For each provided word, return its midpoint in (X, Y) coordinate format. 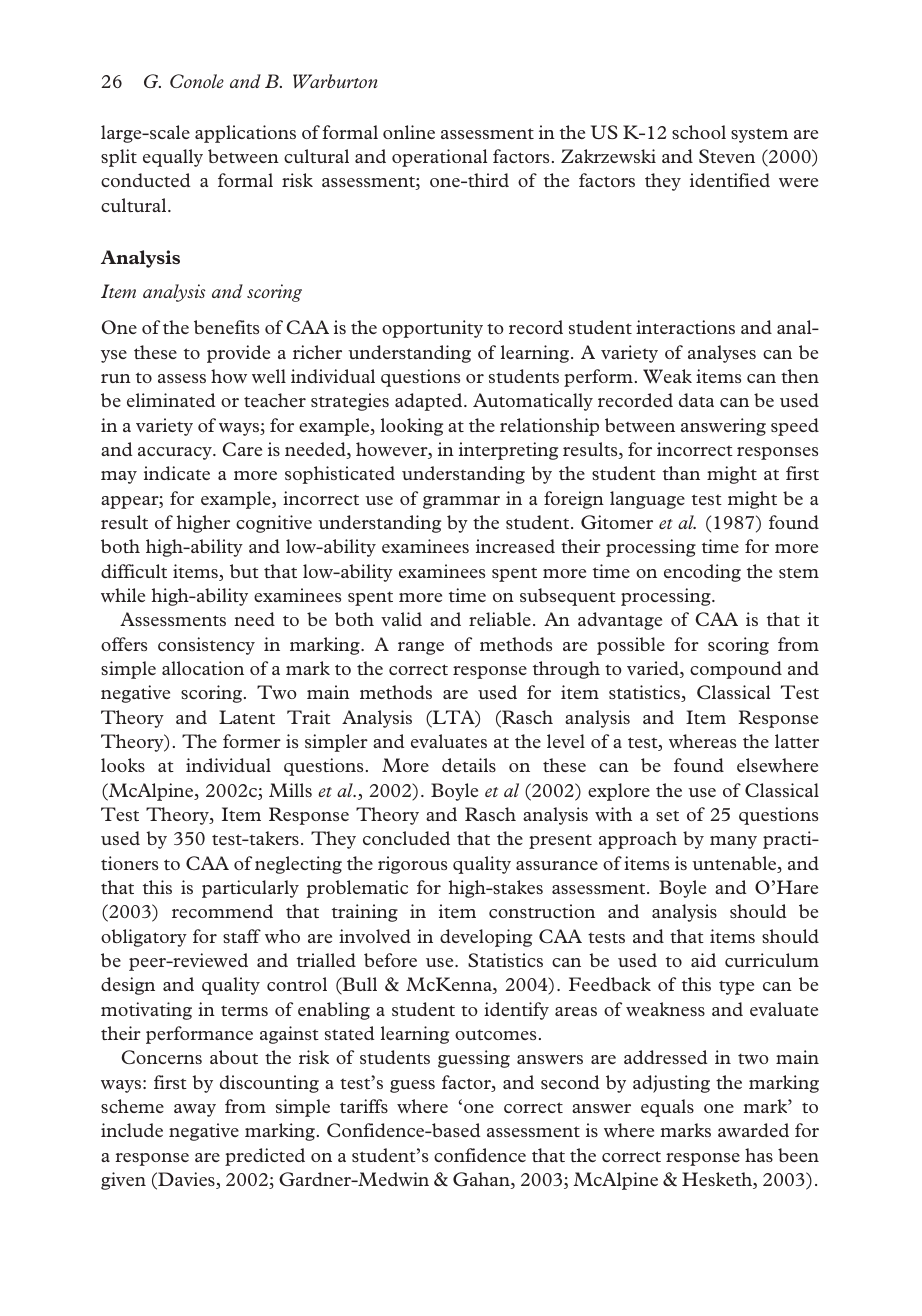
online (409, 132)
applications (245, 134)
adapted (430, 402)
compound (736, 670)
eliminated (171, 400)
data (696, 400)
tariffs (364, 1106)
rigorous (412, 865)
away (195, 1110)
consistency (206, 646)
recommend (222, 911)
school (699, 132)
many (733, 842)
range (421, 648)
